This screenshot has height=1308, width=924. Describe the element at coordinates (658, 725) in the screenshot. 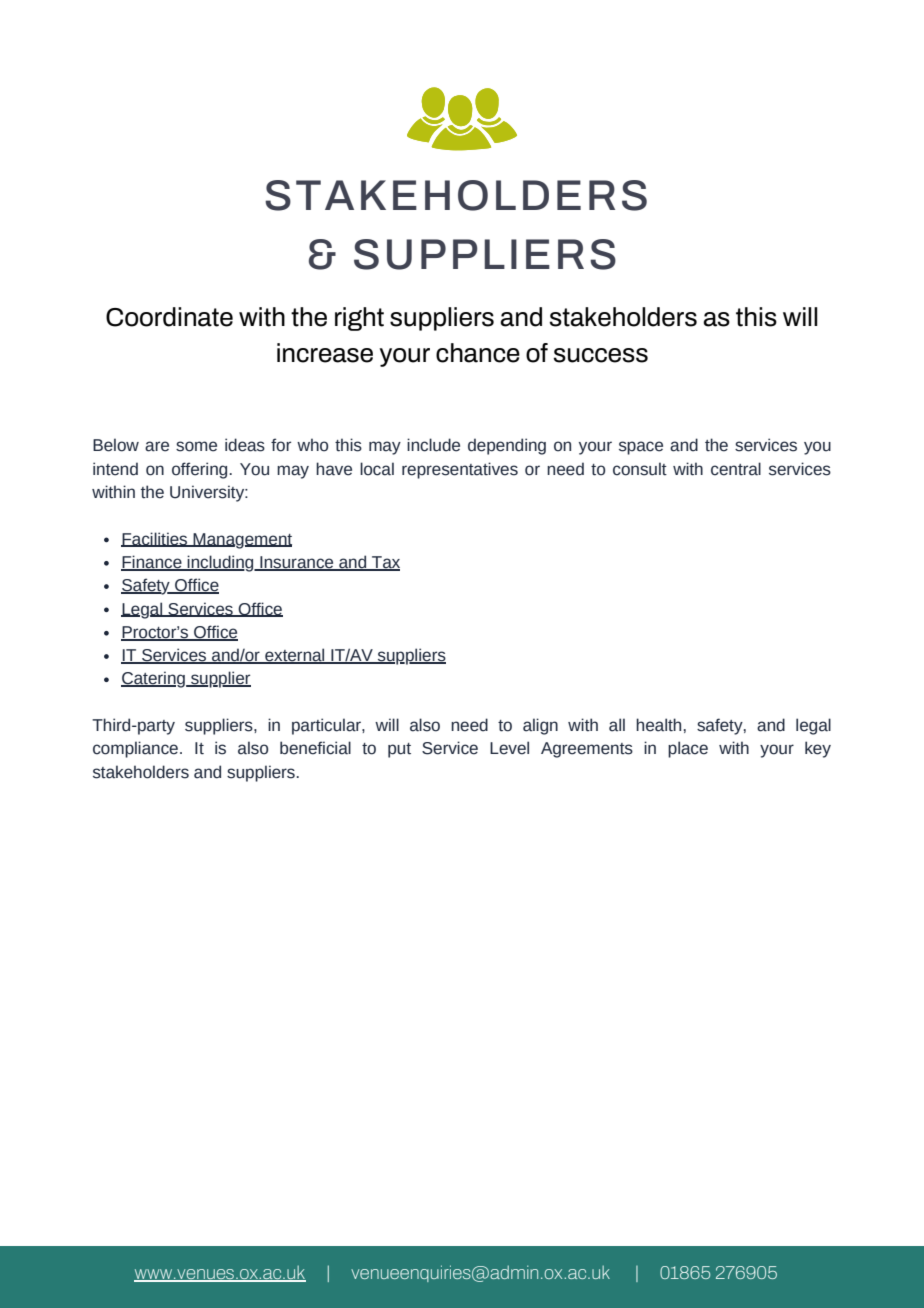

I see `health` at that location.
